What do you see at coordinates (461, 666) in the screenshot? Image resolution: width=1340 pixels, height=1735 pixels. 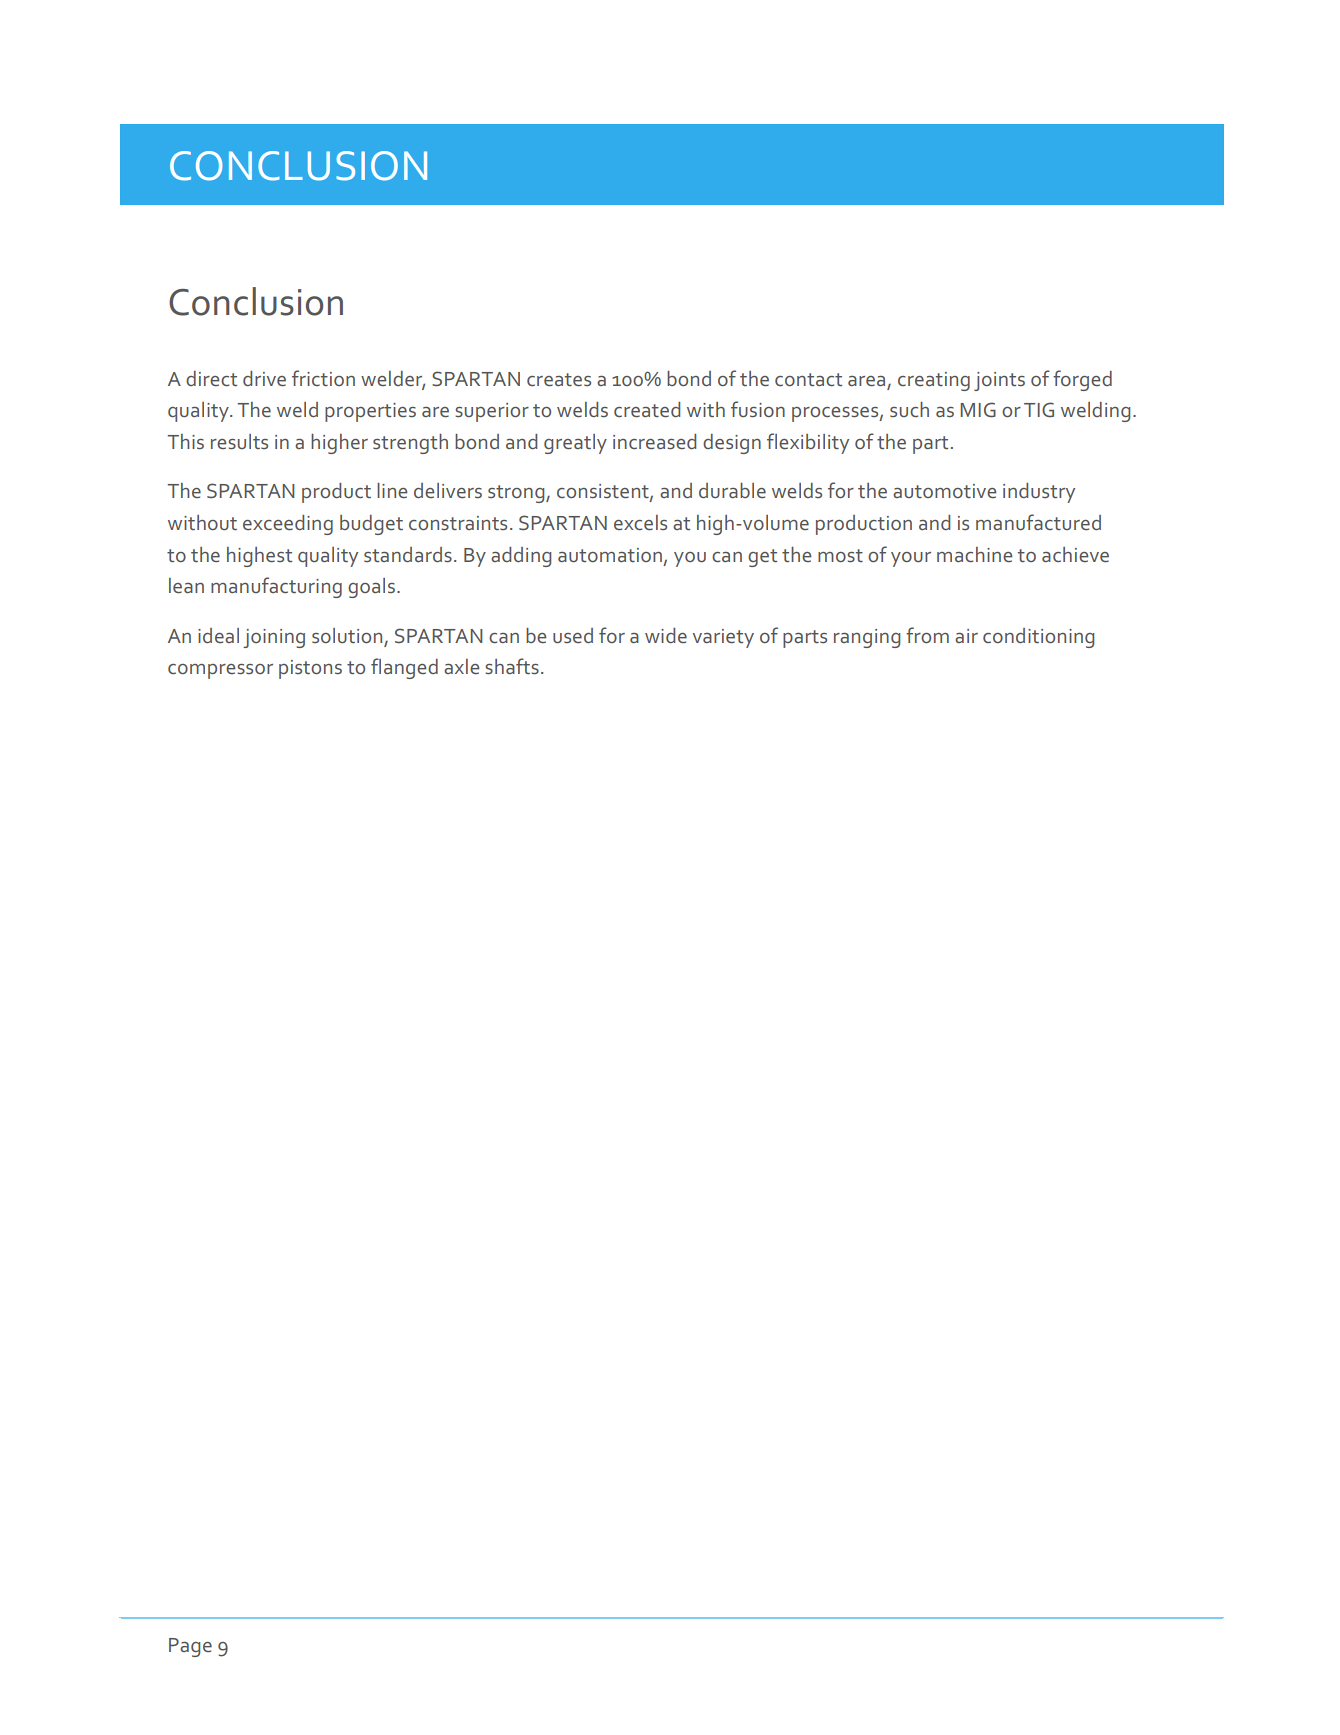 I see `axle` at bounding box center [461, 666].
